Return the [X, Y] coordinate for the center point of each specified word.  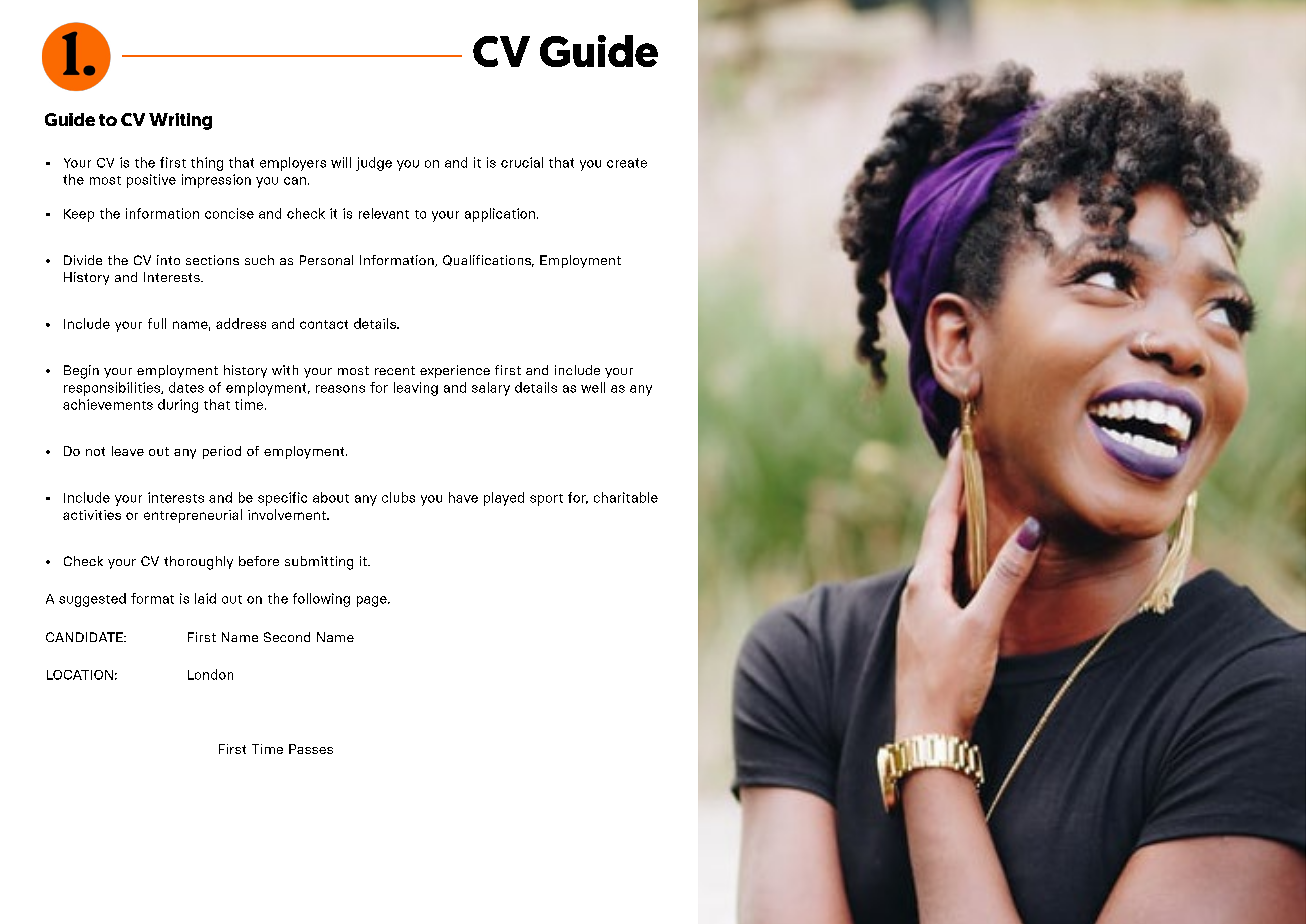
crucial [522, 162]
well [593, 387]
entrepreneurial [193, 516]
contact [324, 324]
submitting [319, 563]
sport [546, 500]
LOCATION [80, 675]
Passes [311, 749]
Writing [180, 121]
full [157, 323]
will [341, 162]
